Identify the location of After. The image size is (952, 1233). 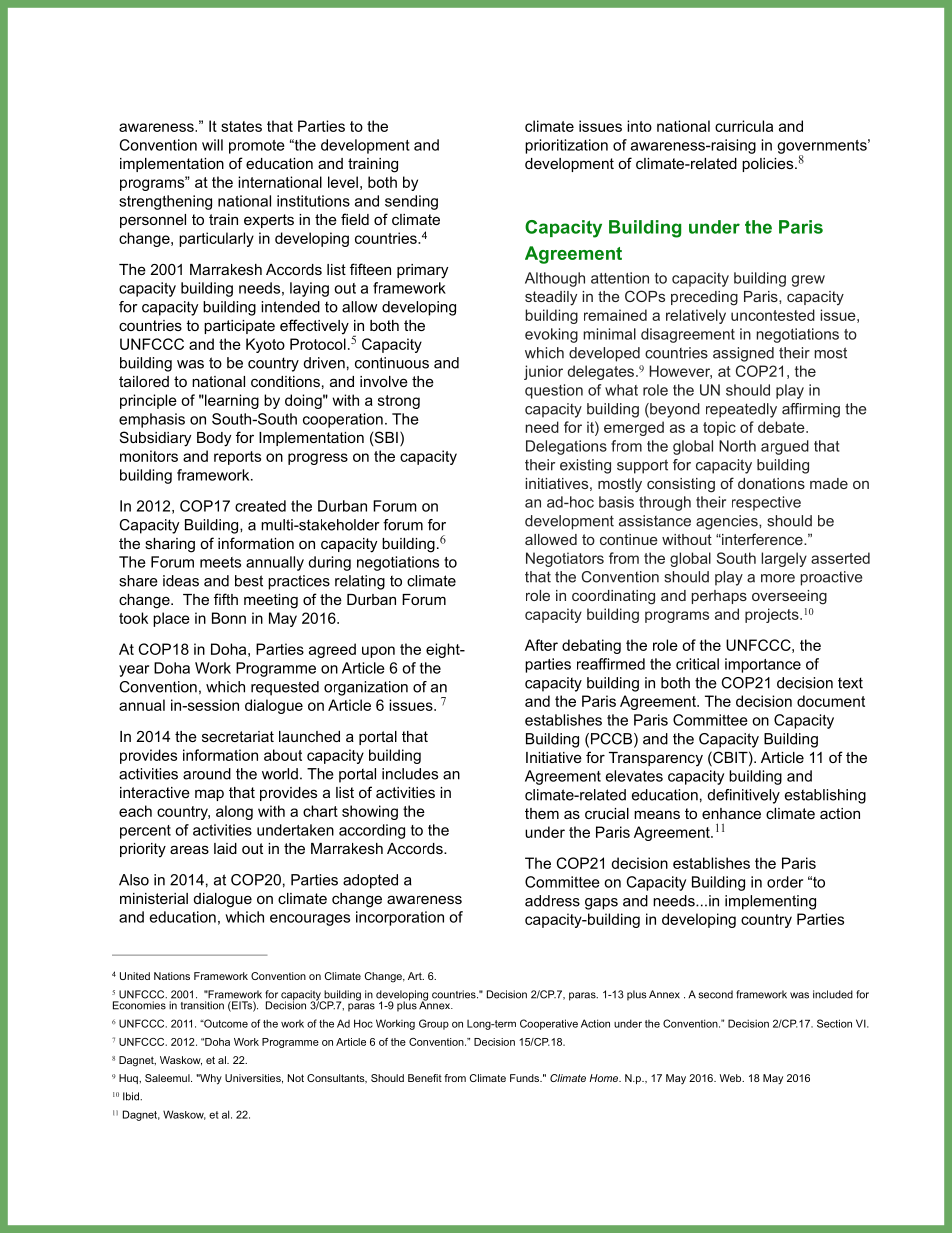
(541, 645).
